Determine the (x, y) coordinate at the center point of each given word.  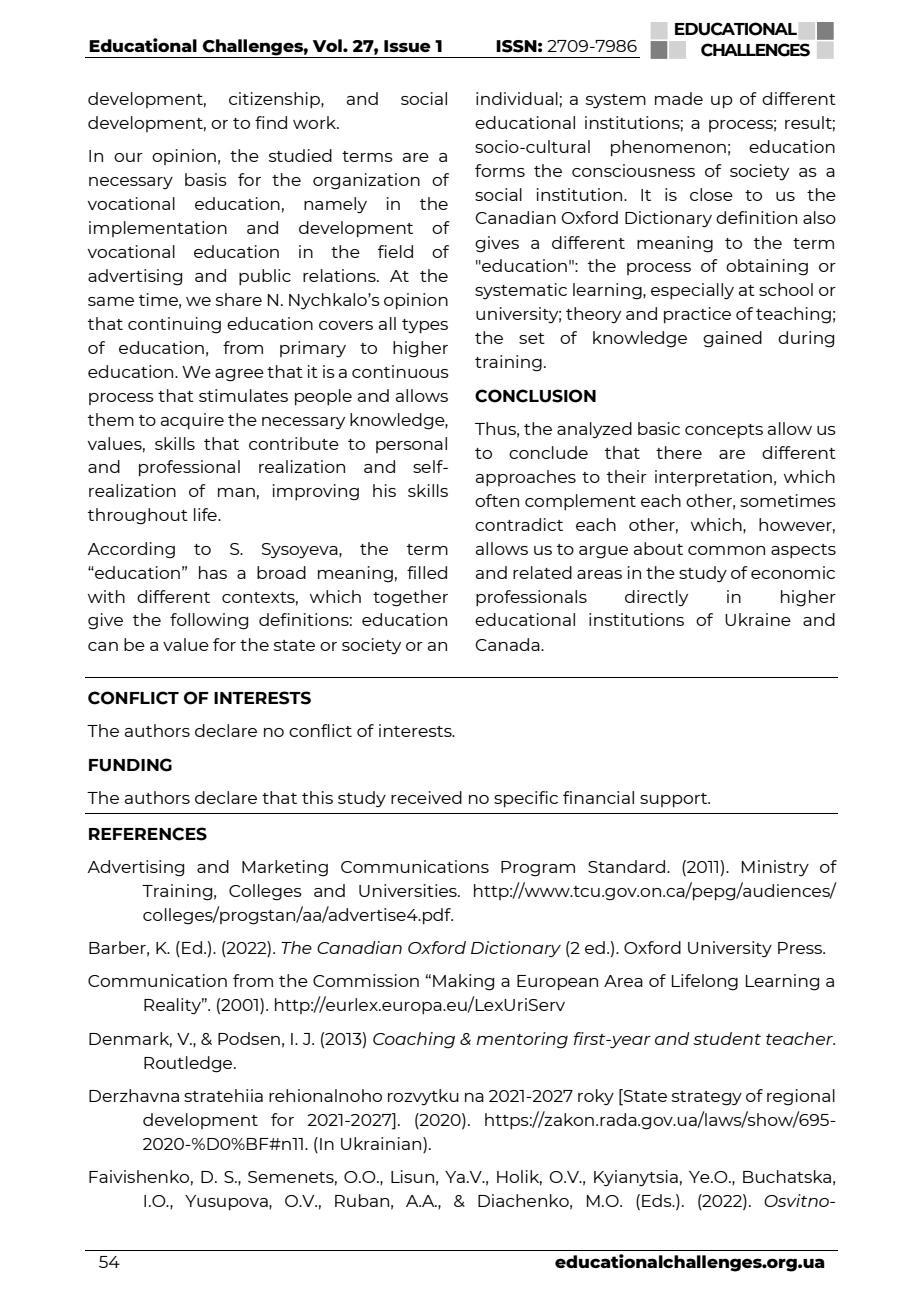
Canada (508, 644)
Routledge (189, 1064)
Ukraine (758, 619)
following (209, 621)
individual (517, 98)
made (679, 98)
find (271, 122)
